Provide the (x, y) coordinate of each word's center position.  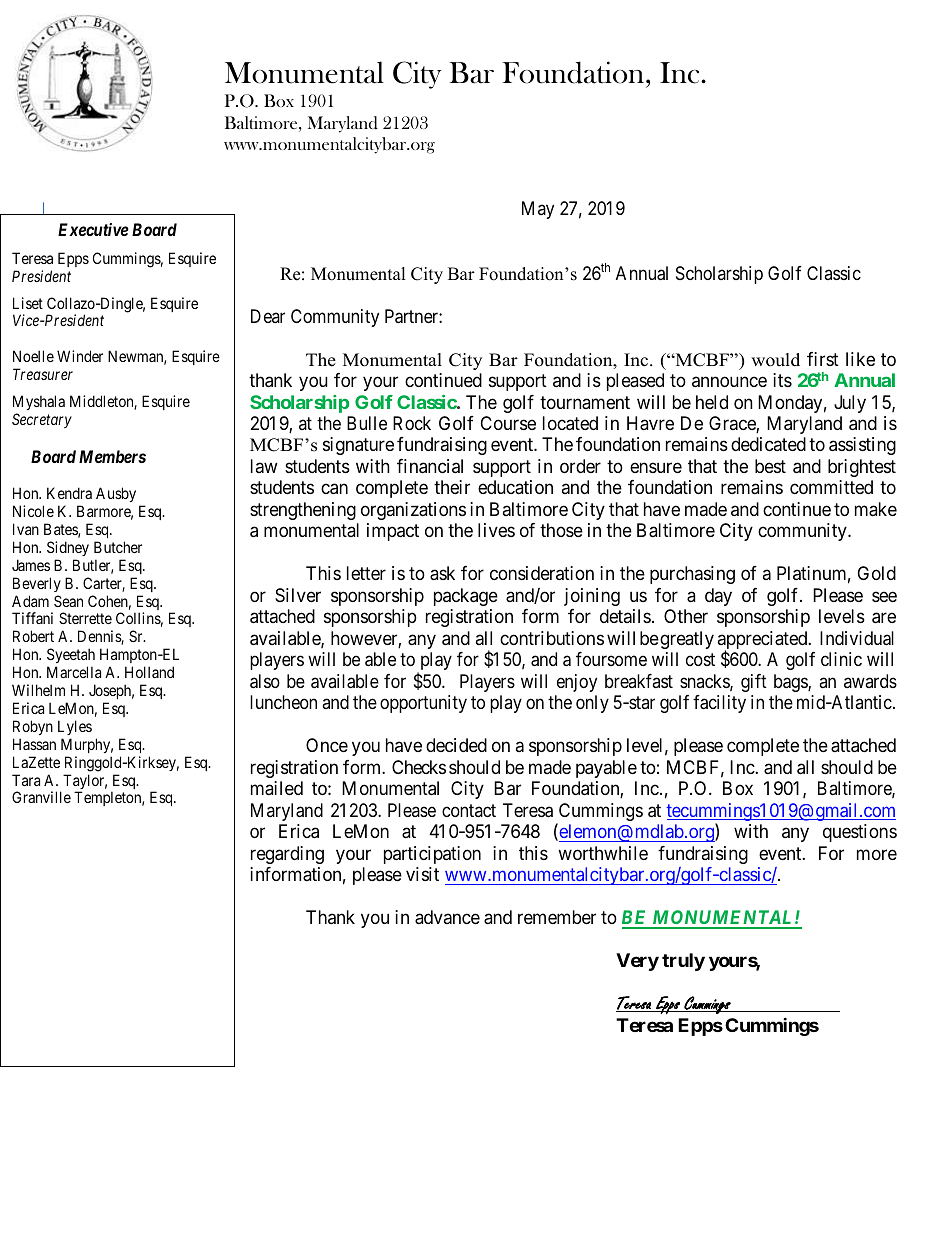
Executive (93, 229)
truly (683, 962)
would (775, 360)
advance (447, 917)
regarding (287, 855)
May (538, 210)
